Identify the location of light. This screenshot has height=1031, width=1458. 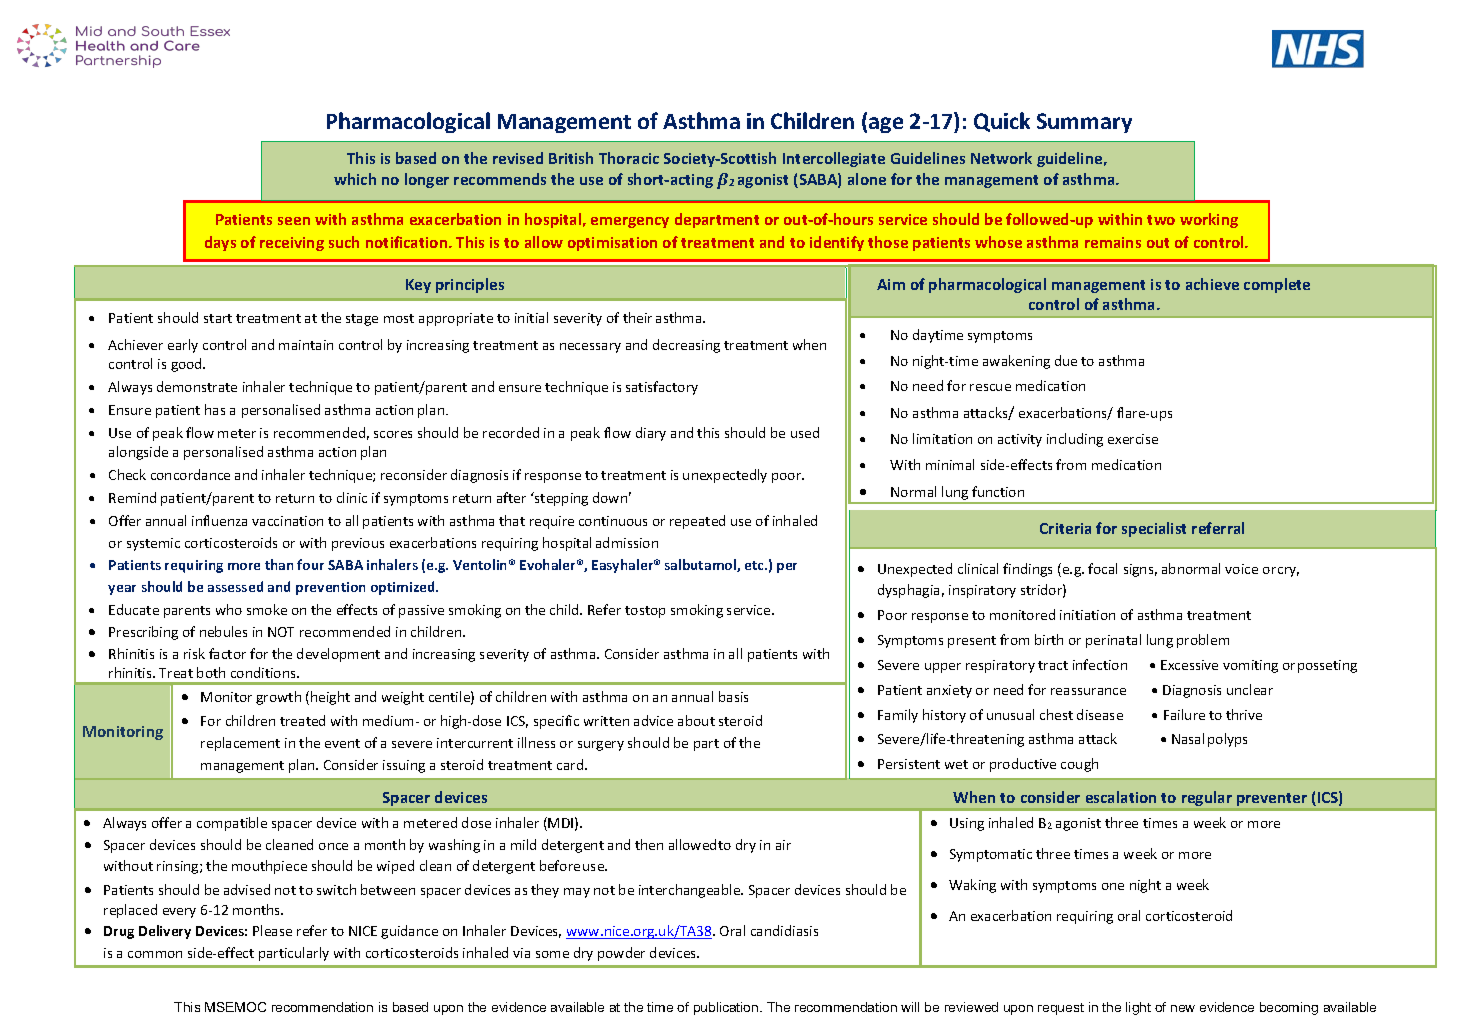
(1138, 1008).
